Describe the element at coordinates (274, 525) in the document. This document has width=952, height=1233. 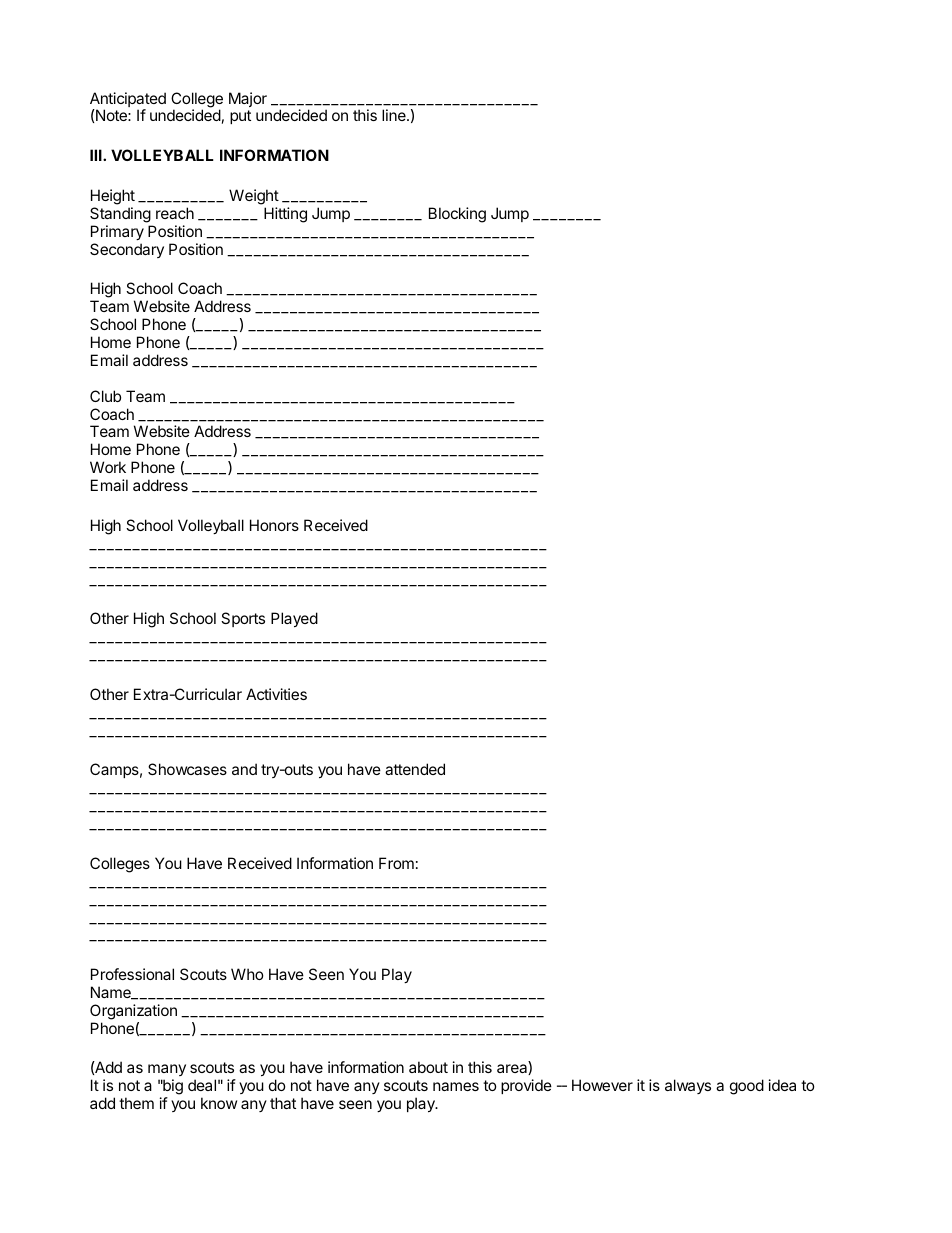
I see `Honors` at that location.
